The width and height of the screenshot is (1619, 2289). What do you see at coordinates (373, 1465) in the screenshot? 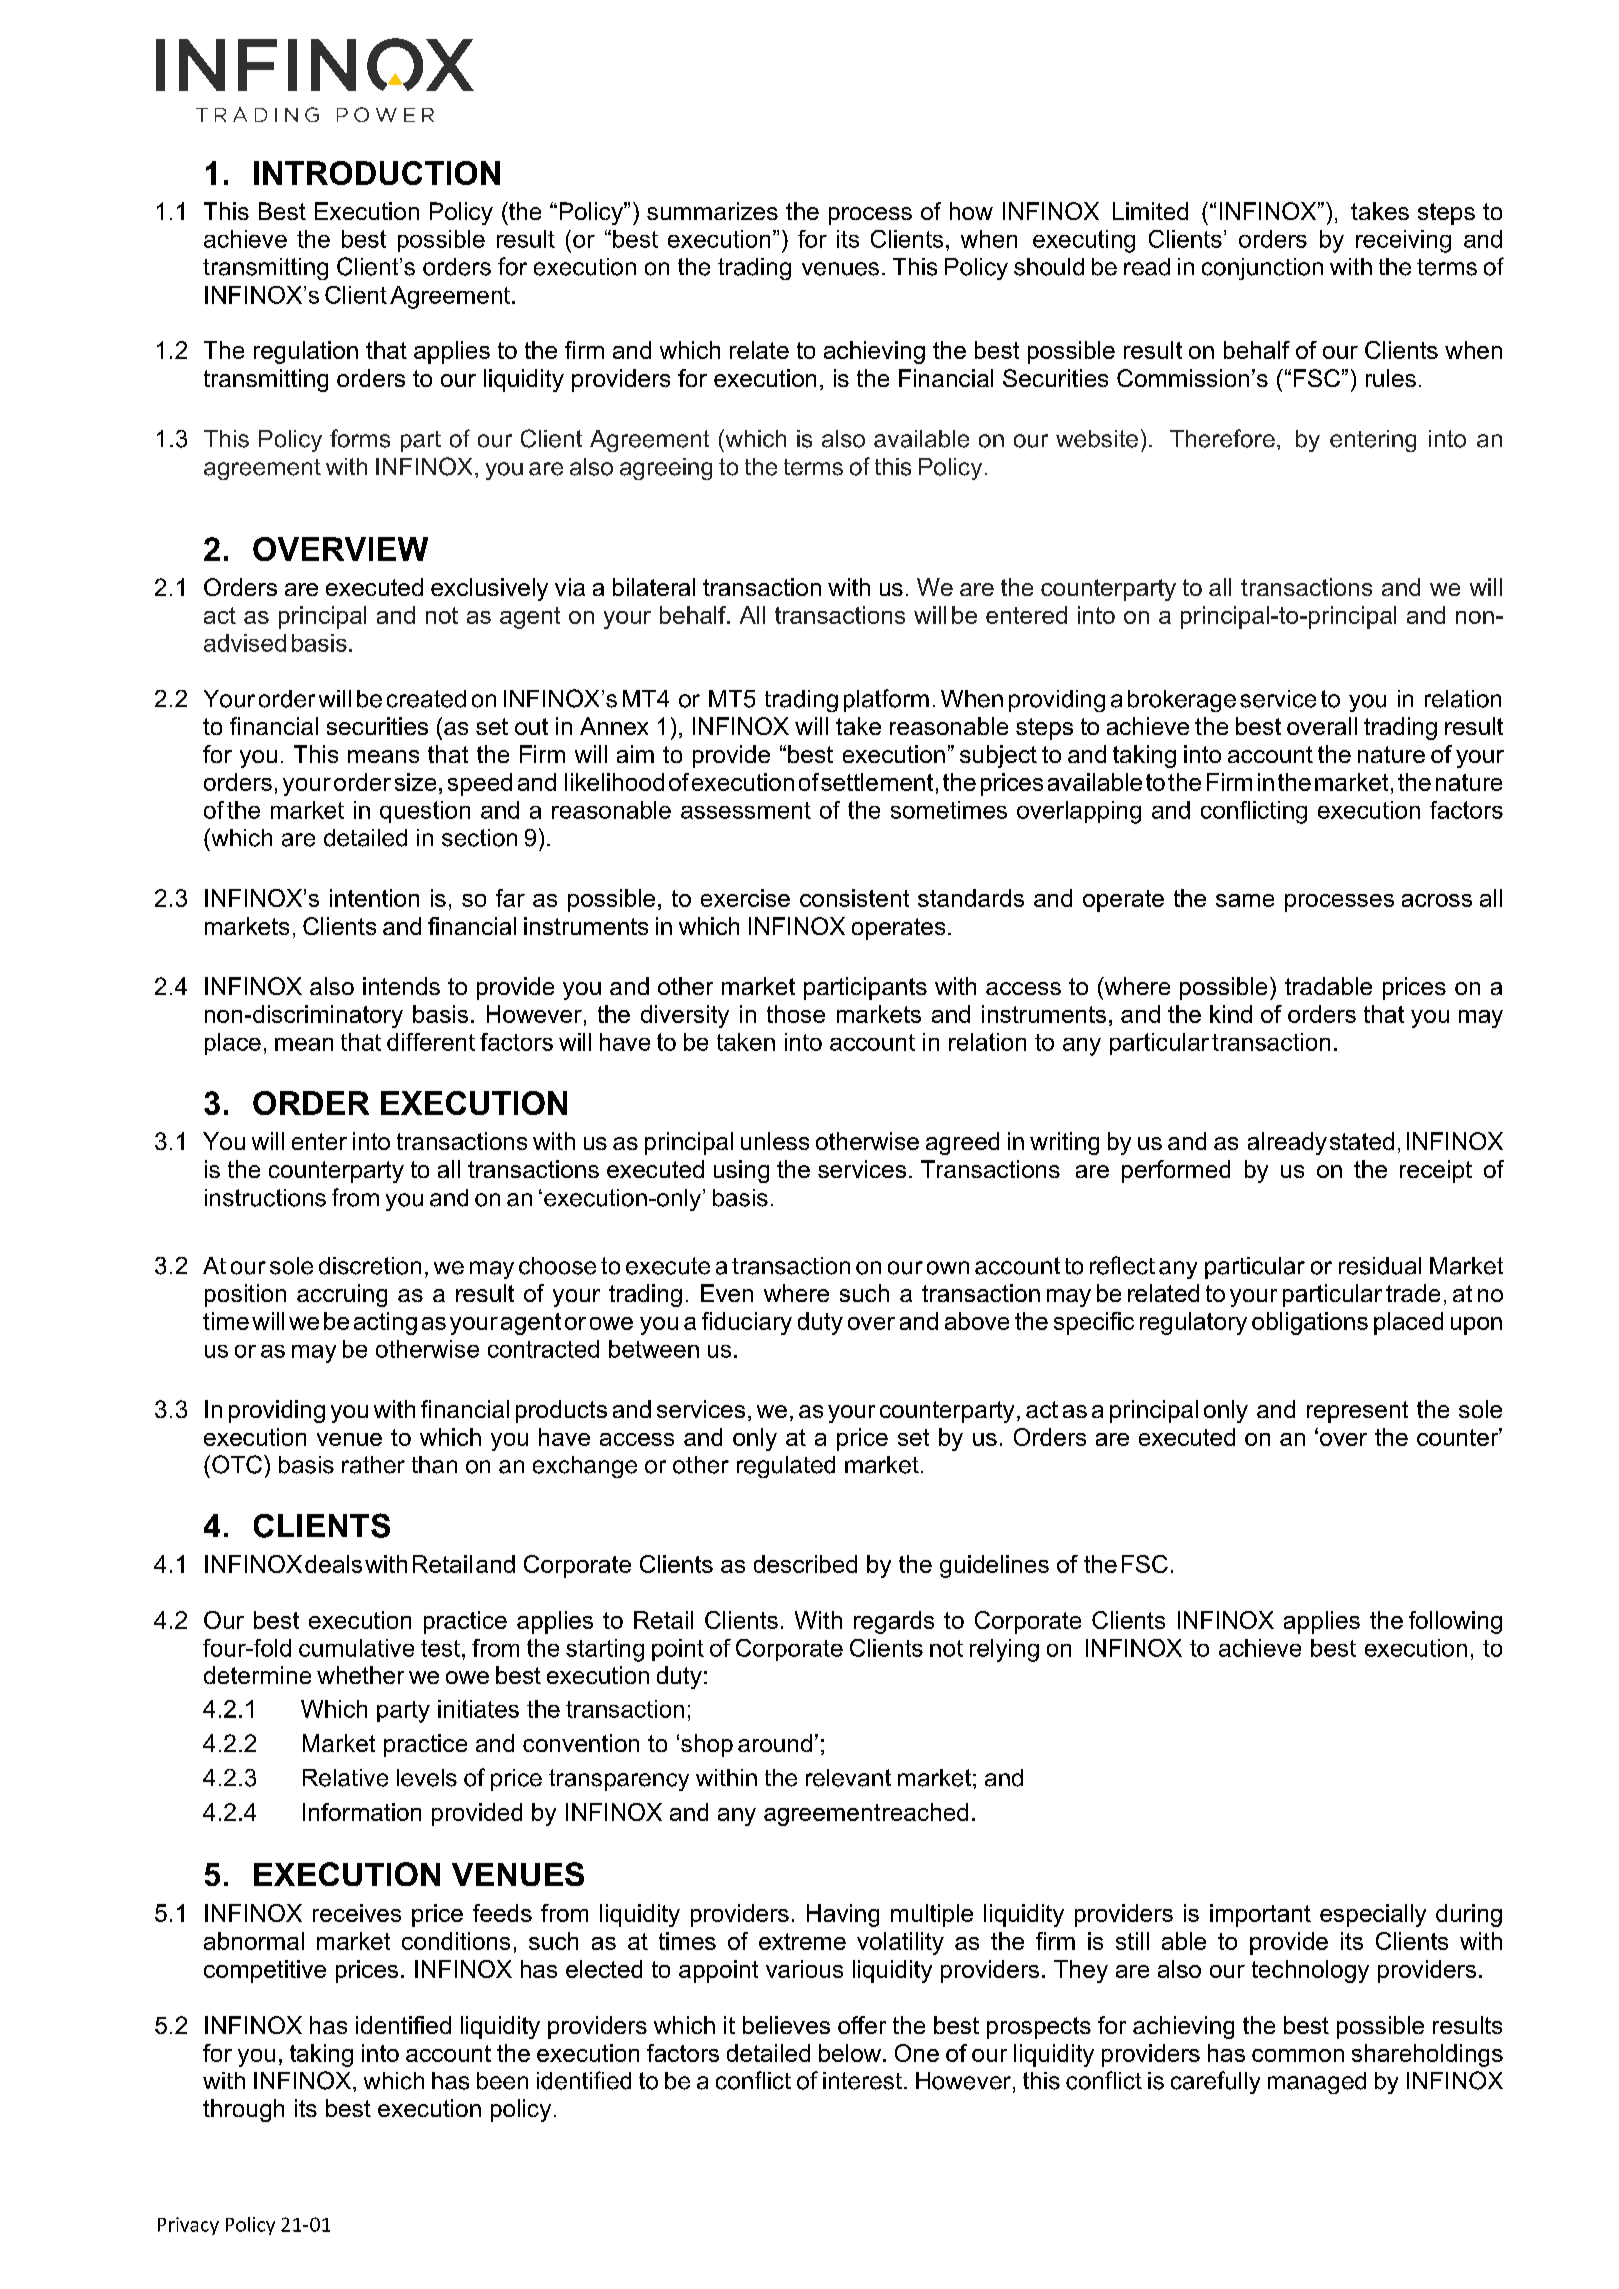
I see `rather` at bounding box center [373, 1465].
